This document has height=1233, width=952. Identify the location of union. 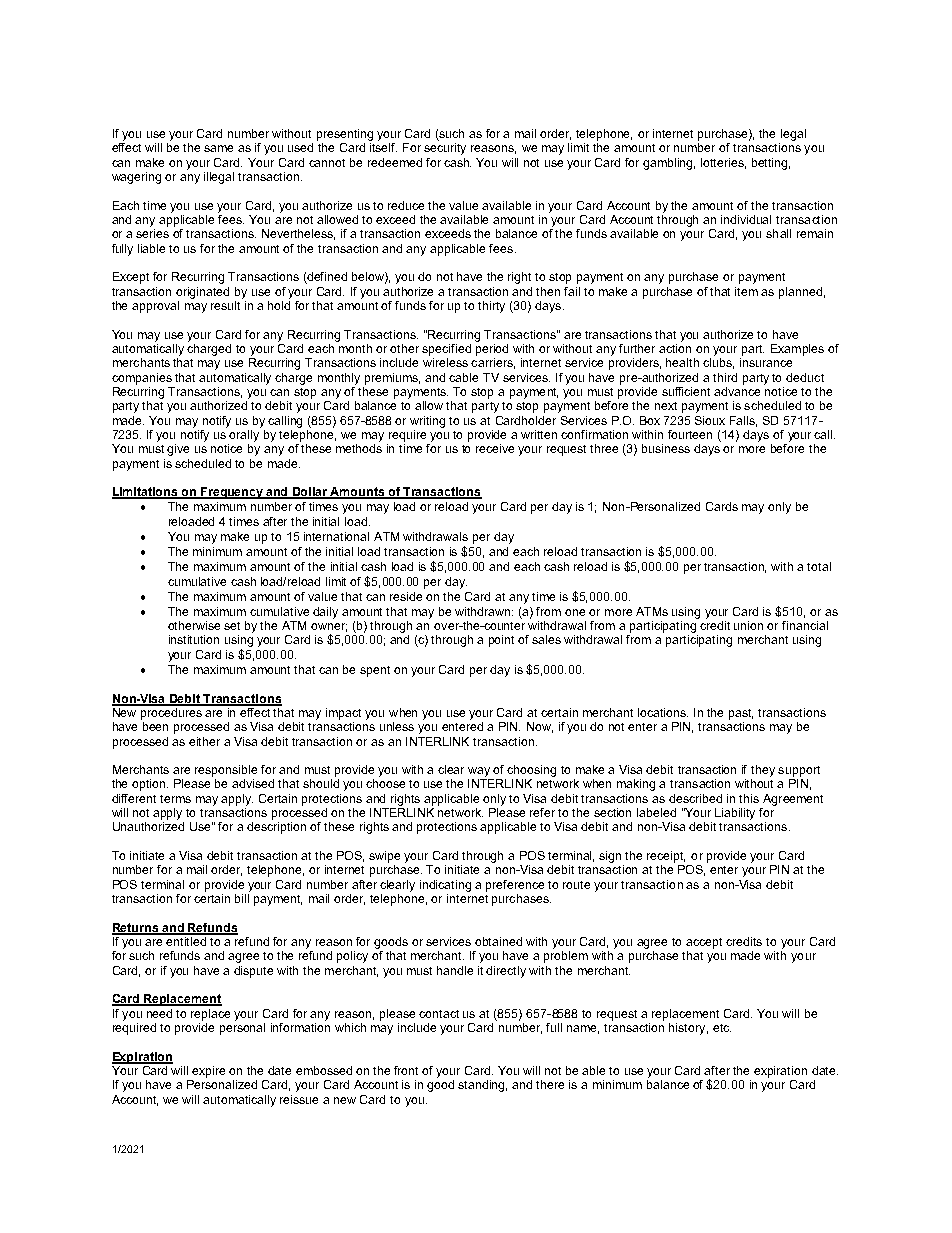
(748, 625).
